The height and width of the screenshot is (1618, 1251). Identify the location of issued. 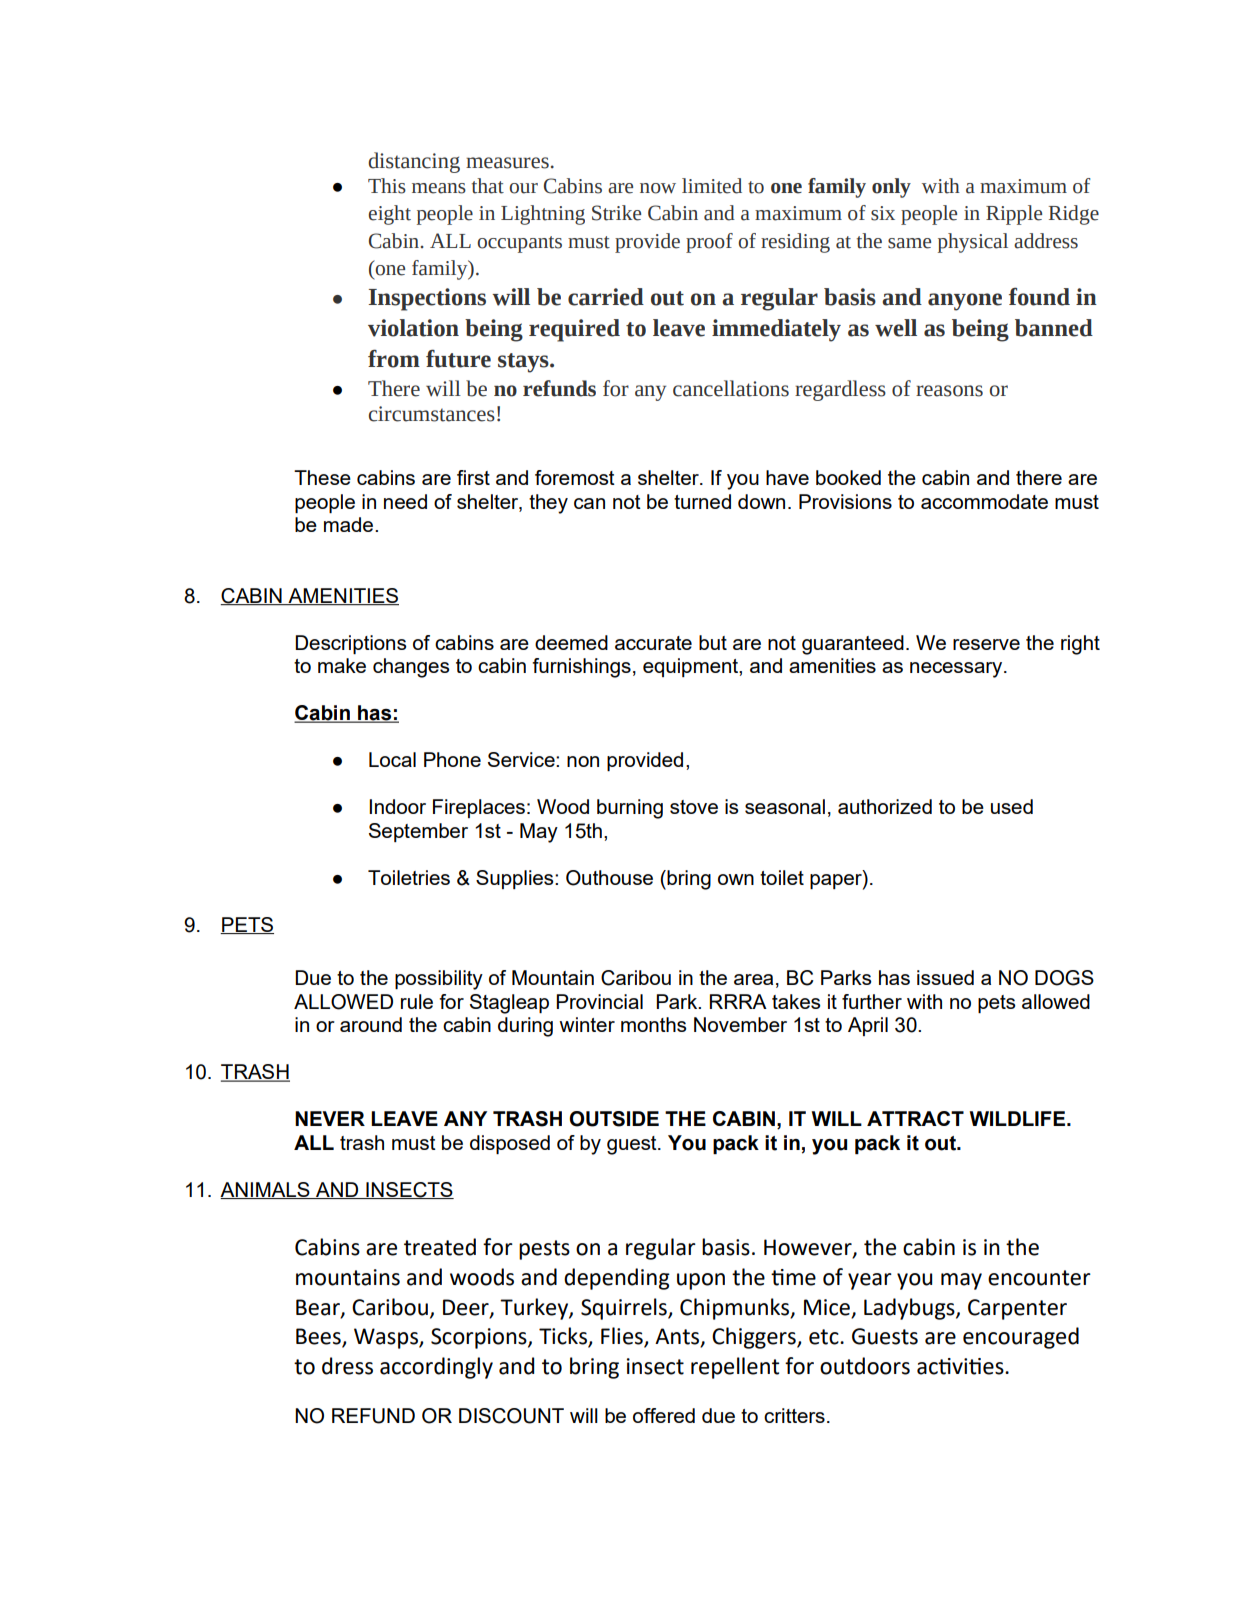
(945, 977).
